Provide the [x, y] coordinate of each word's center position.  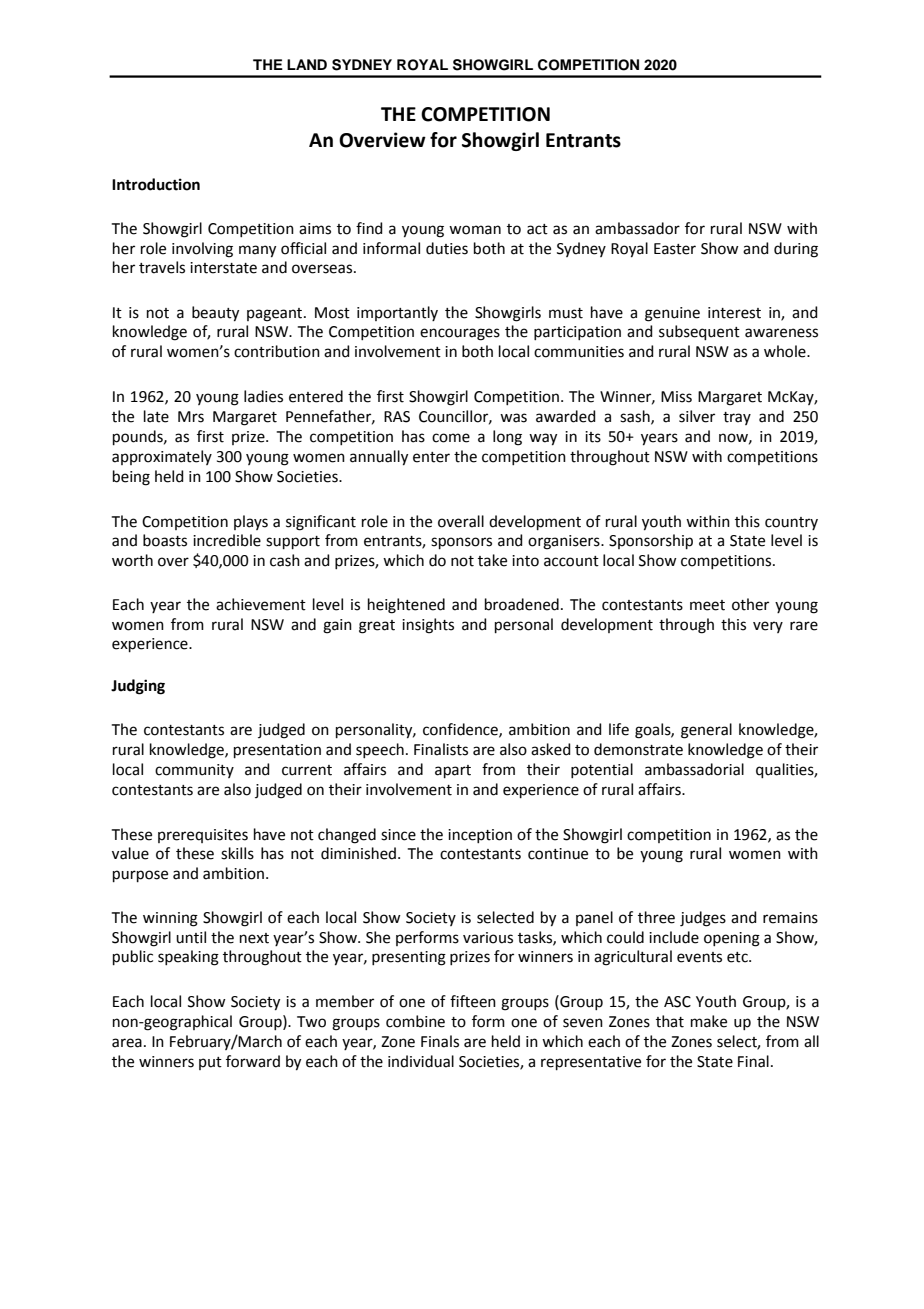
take [492, 560]
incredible [227, 540]
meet [707, 605]
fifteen [473, 1001]
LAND [307, 64]
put [210, 1063]
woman [475, 230]
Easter [675, 249]
